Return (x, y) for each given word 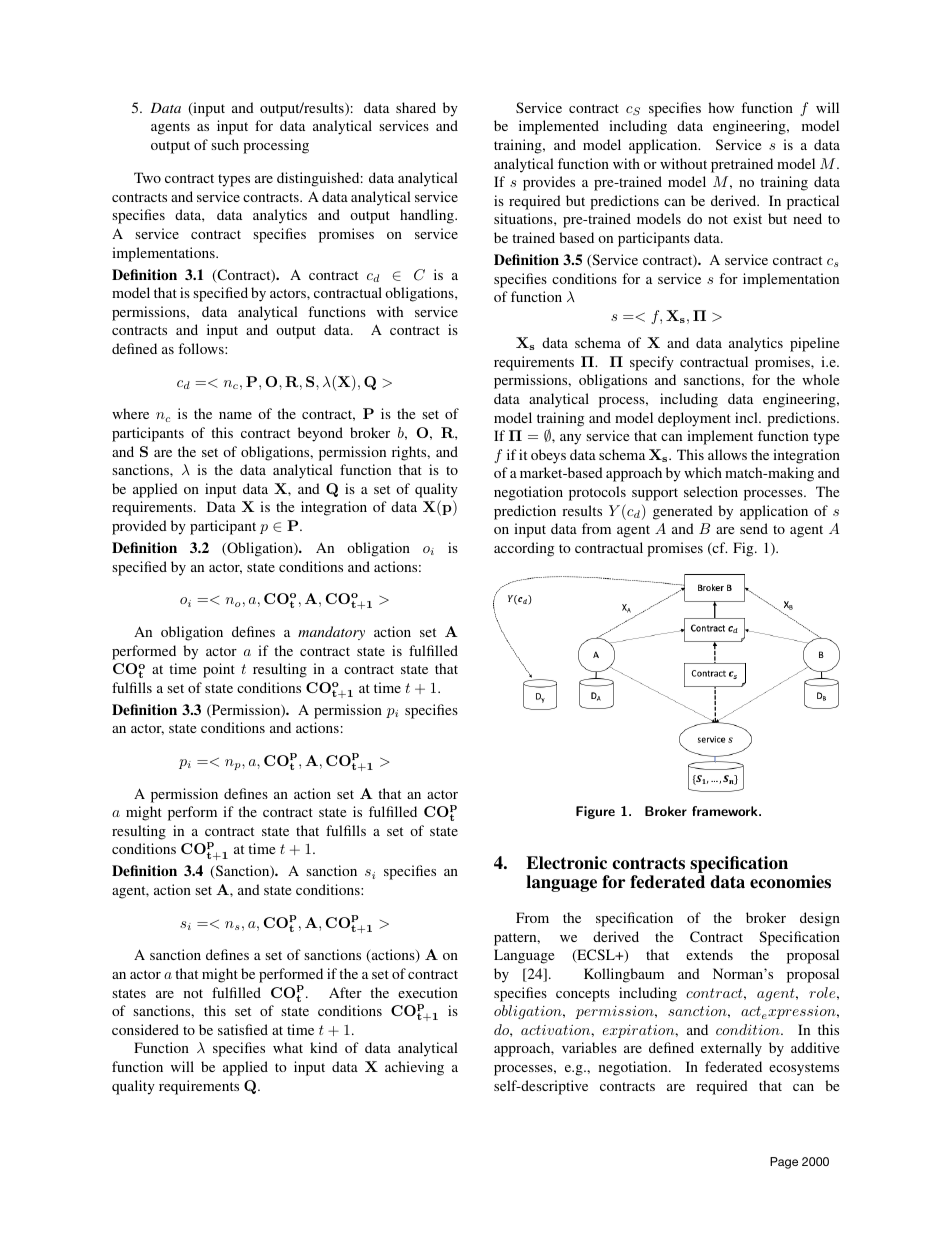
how (721, 107)
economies (790, 882)
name (235, 415)
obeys (548, 456)
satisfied (243, 1029)
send (754, 528)
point (219, 670)
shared (416, 107)
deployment (694, 419)
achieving (414, 1068)
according (524, 549)
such (225, 144)
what (288, 1047)
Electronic (566, 863)
